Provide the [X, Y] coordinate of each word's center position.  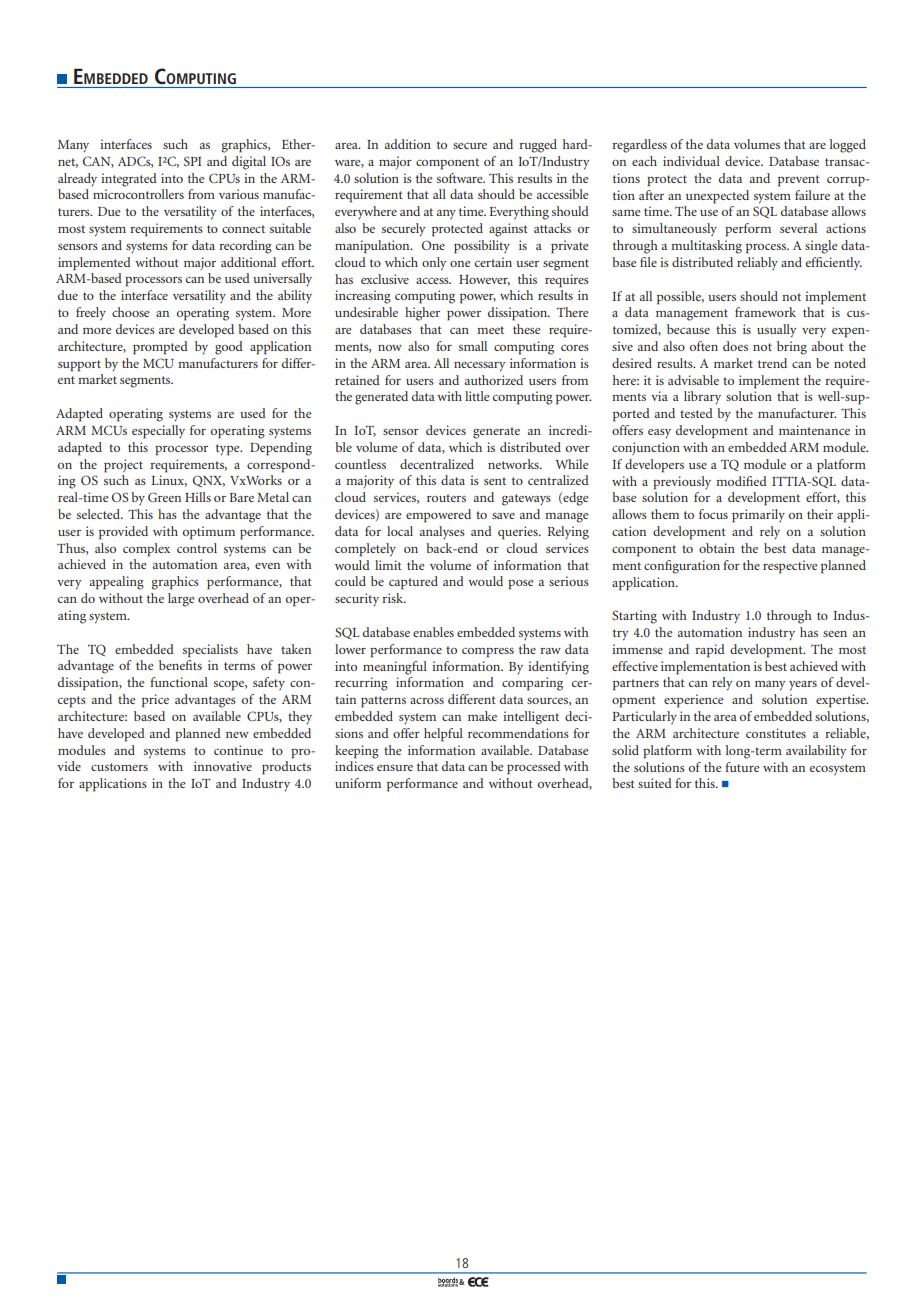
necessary [480, 367]
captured [413, 583]
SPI [193, 161]
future [742, 767]
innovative [223, 766]
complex [146, 550]
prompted [160, 348]
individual [691, 161]
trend [772, 363]
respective [790, 567]
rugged [538, 146]
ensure [395, 768]
